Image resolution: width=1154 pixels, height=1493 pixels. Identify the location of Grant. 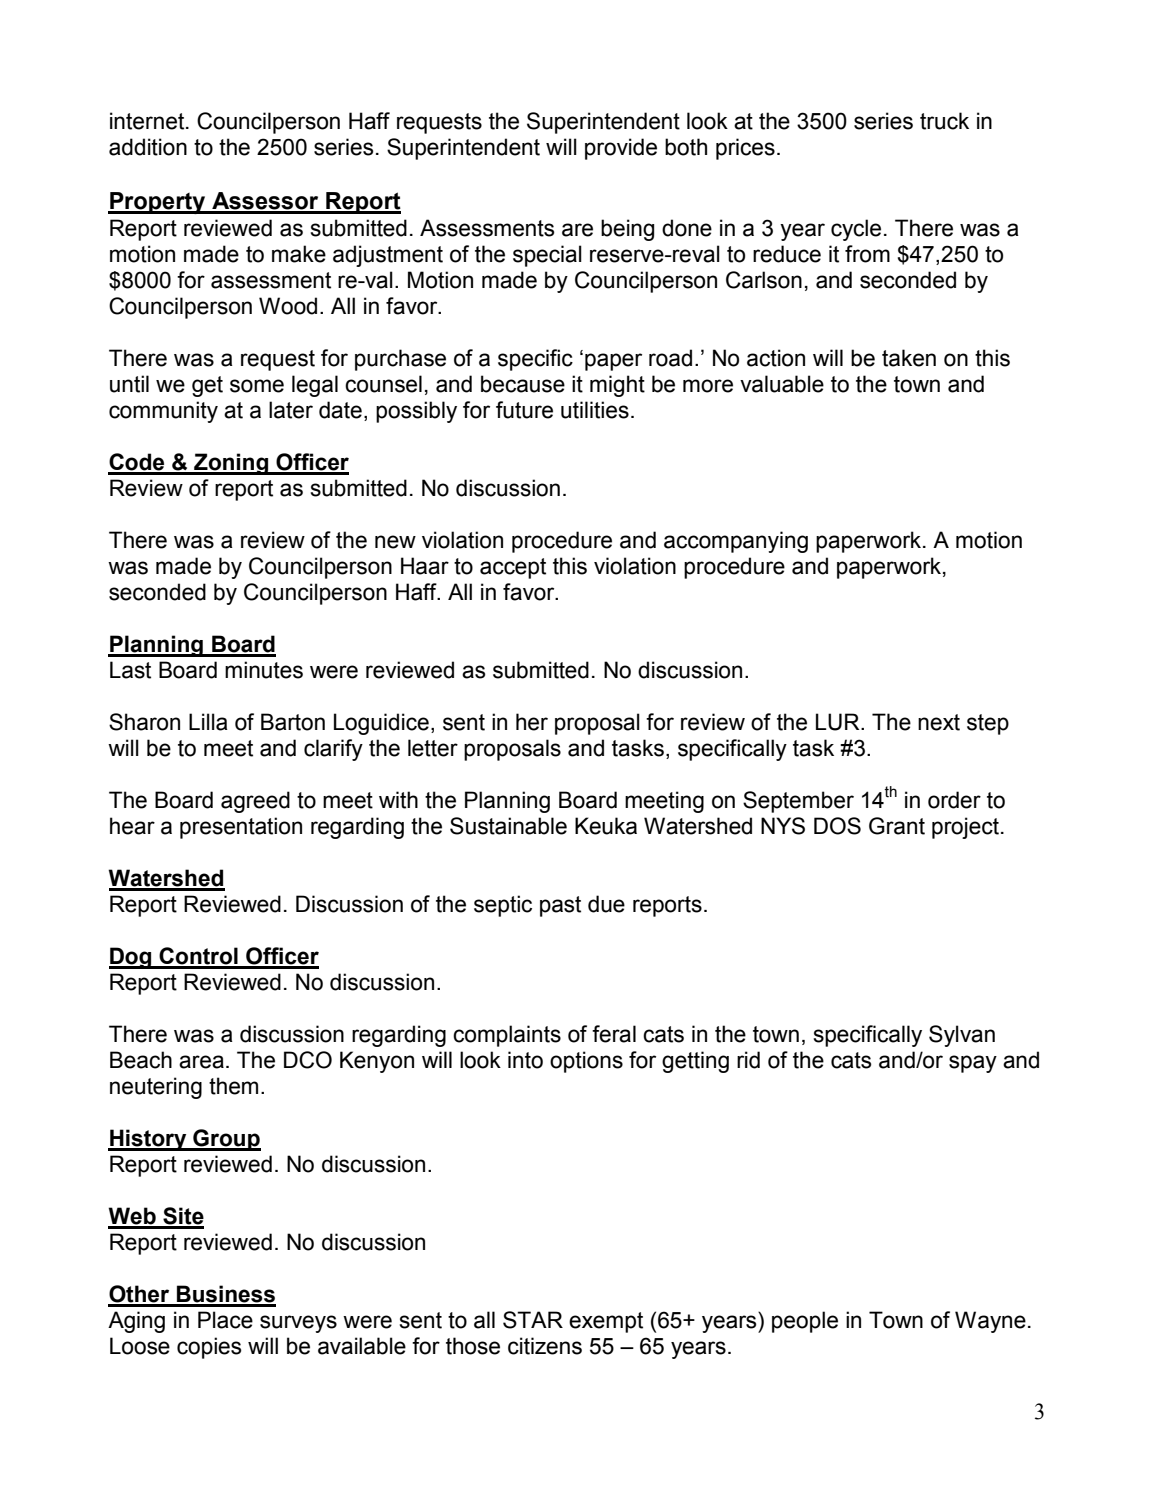
(897, 826).
